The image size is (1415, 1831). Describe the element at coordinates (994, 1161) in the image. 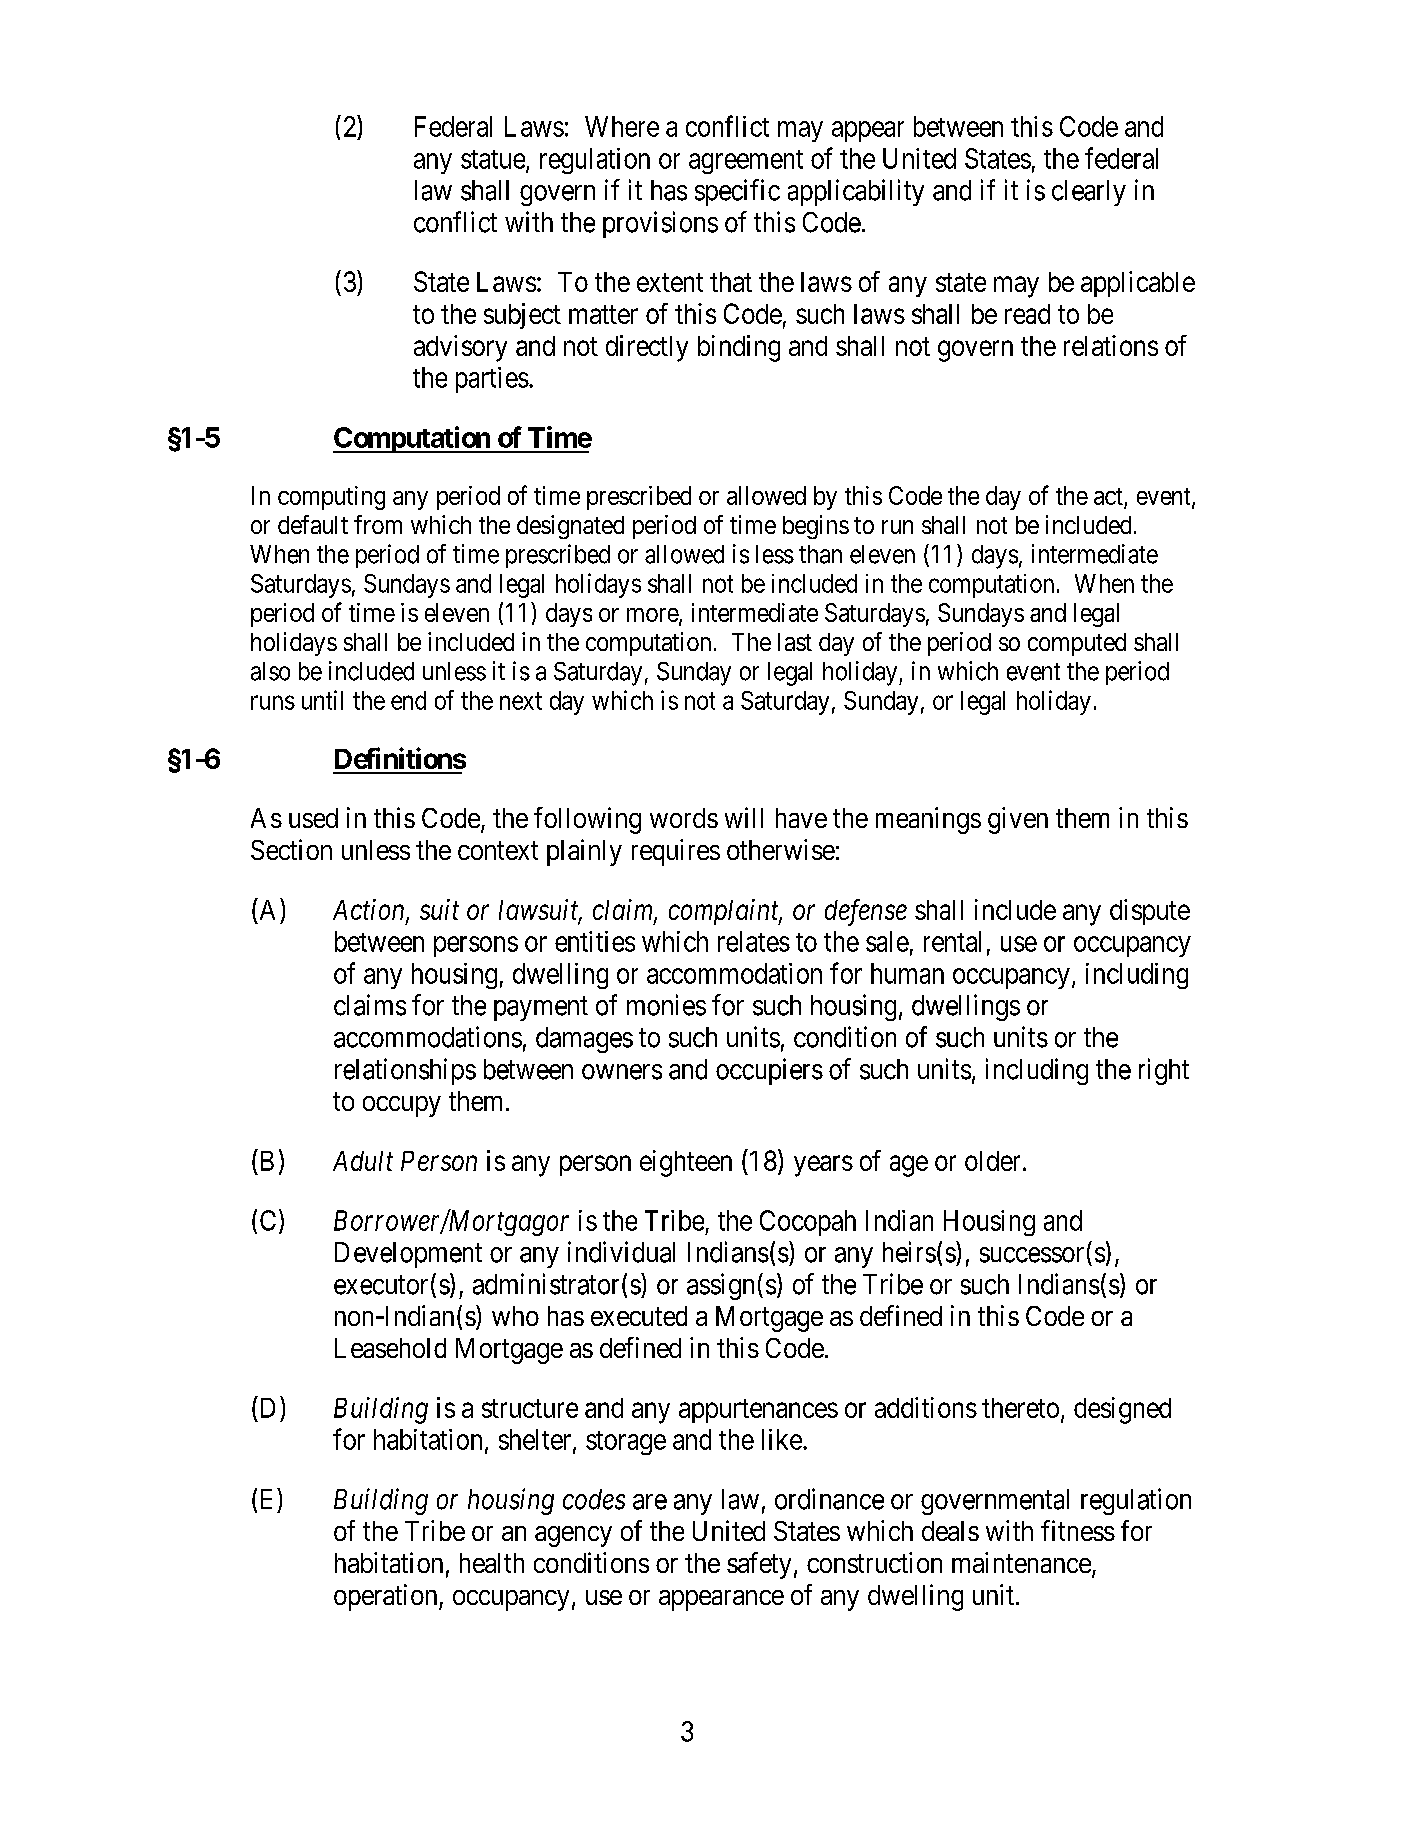

I see `older` at that location.
